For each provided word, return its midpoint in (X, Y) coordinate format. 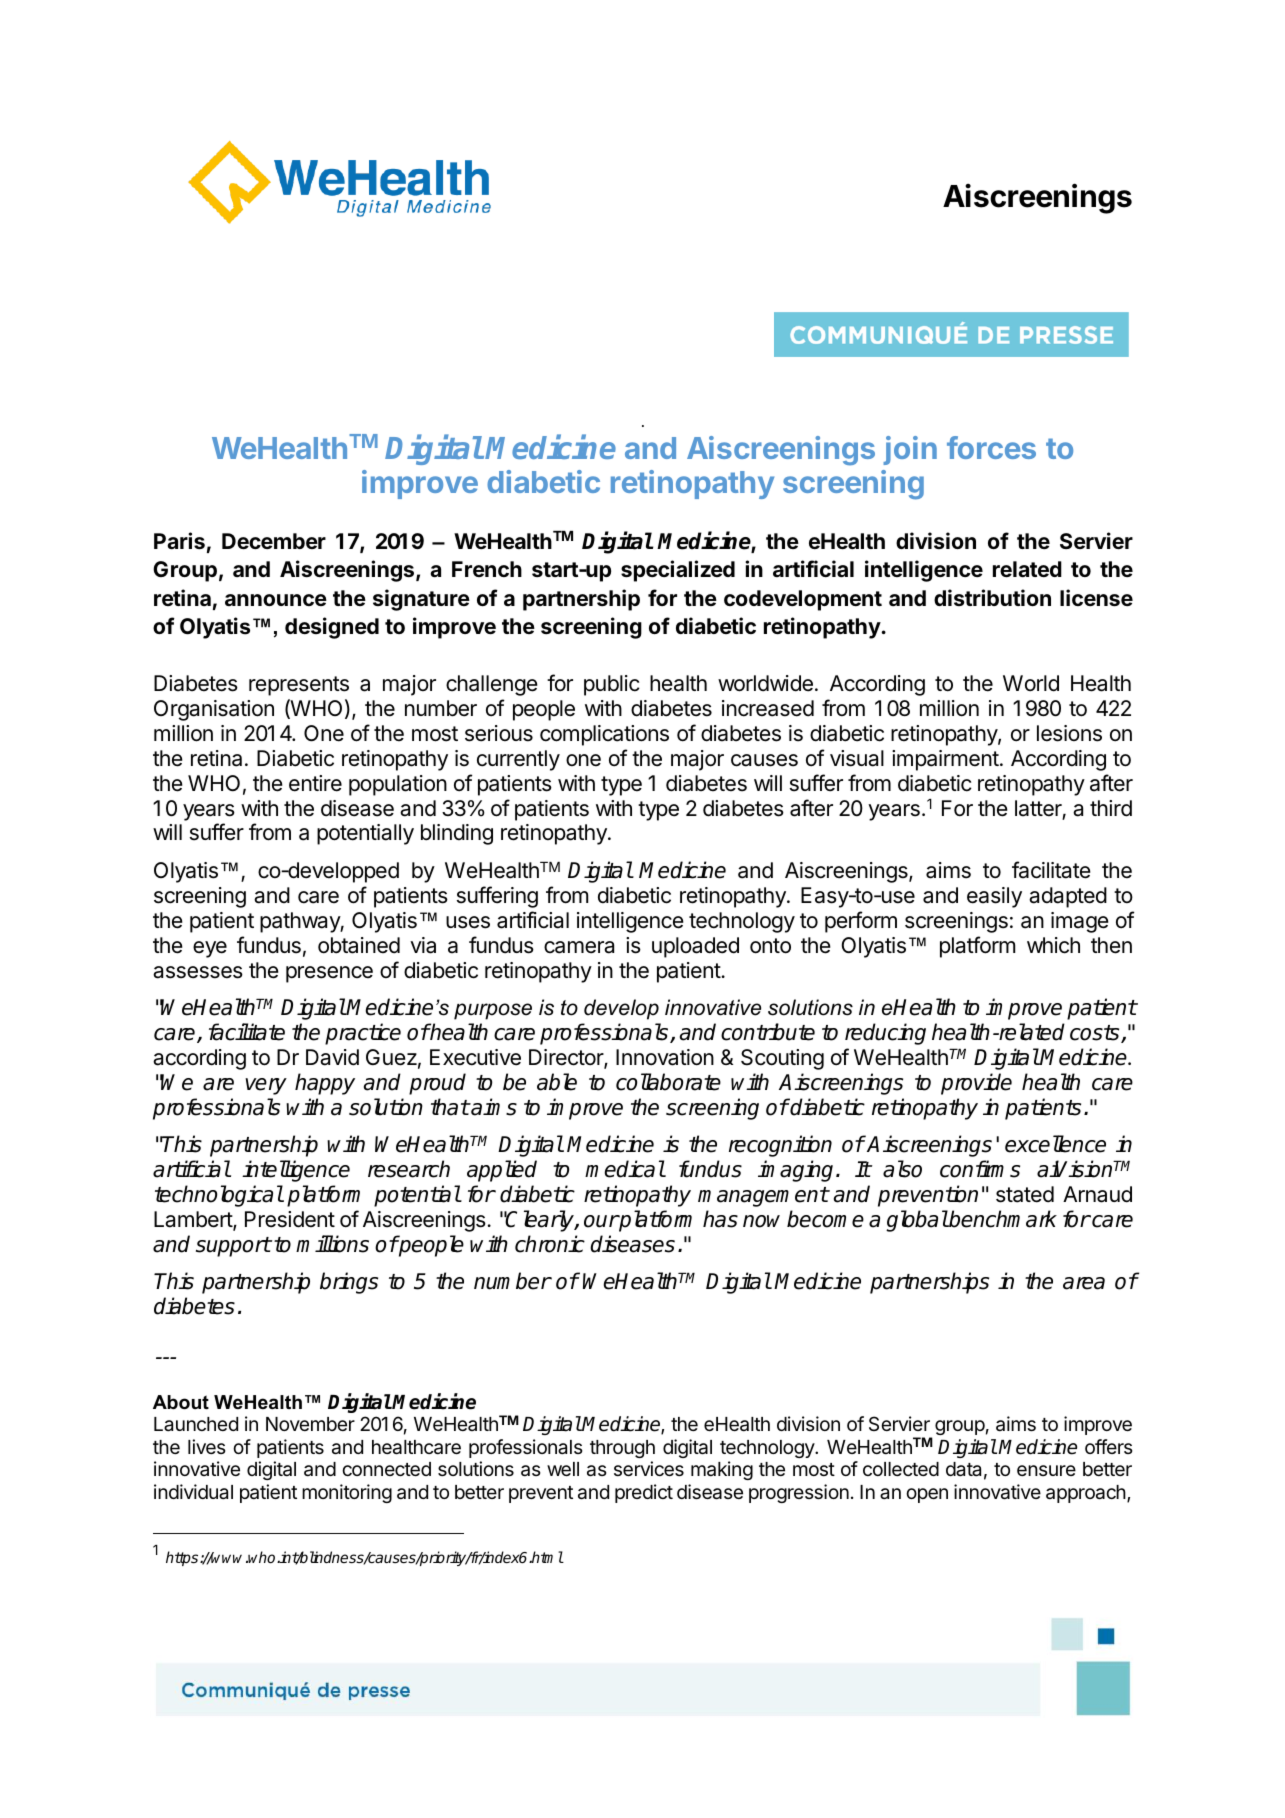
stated (1025, 1194)
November (310, 1424)
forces (991, 447)
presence (329, 974)
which (1053, 945)
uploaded (695, 947)
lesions (1069, 733)
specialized (678, 571)
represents (299, 686)
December (274, 541)
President (290, 1219)
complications (604, 735)
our (601, 1221)
